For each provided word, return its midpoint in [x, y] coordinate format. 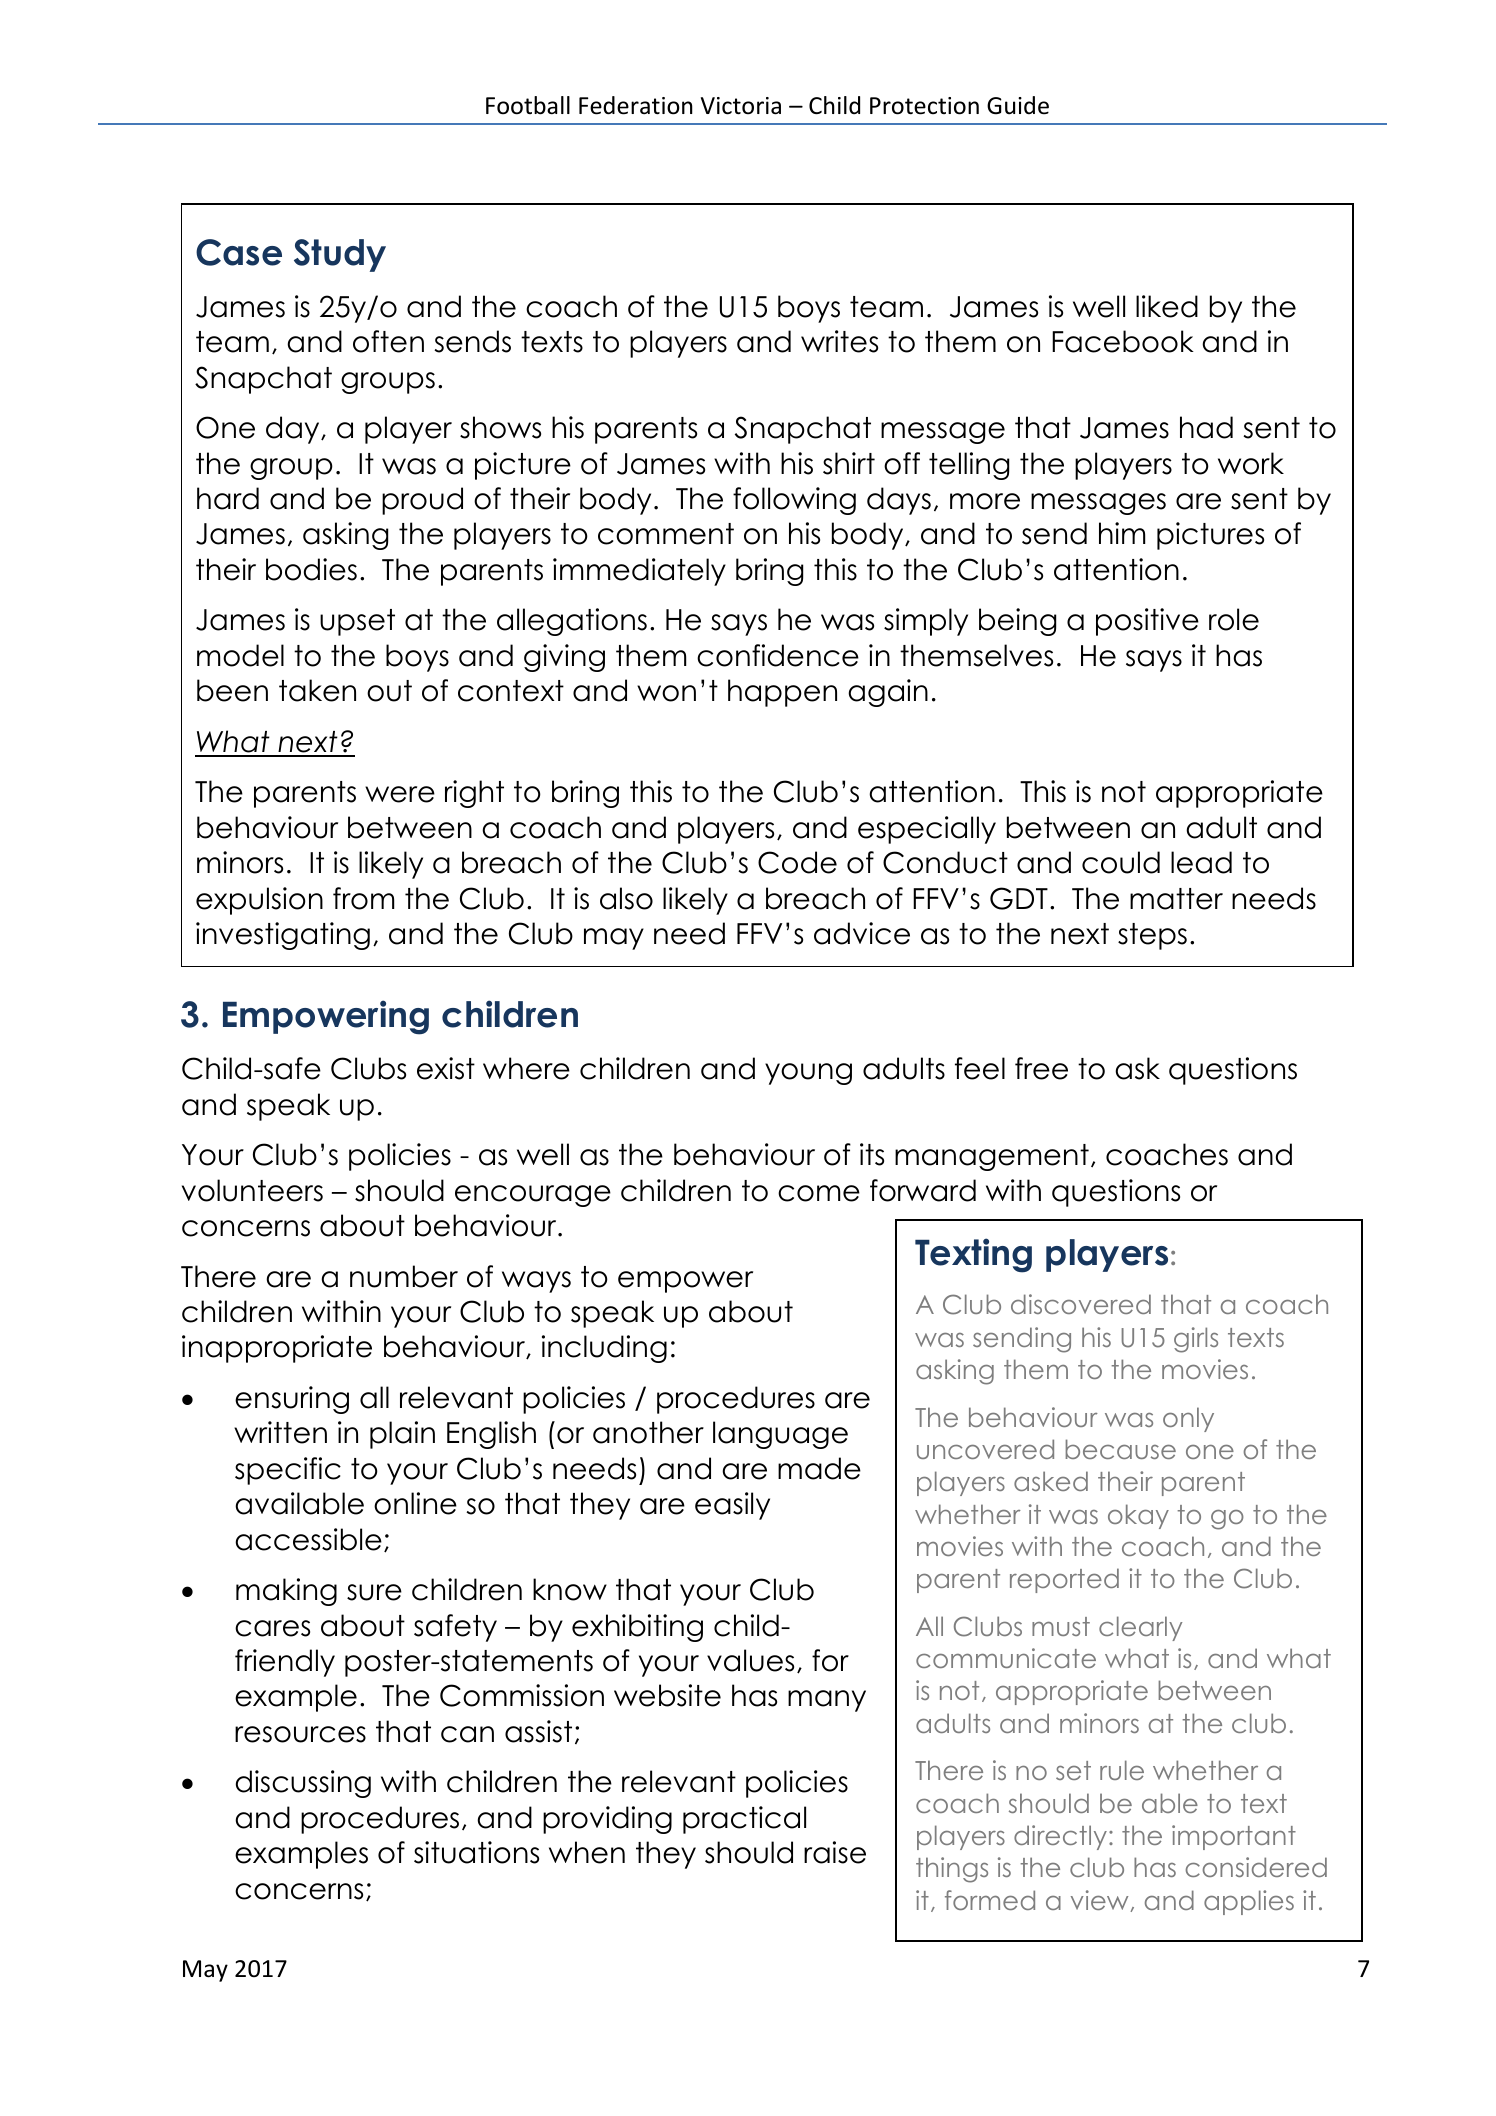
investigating [283, 936]
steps [1152, 936]
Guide [1018, 105]
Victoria [741, 106]
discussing [303, 1784]
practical [744, 1820]
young [808, 1074]
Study [340, 255]
